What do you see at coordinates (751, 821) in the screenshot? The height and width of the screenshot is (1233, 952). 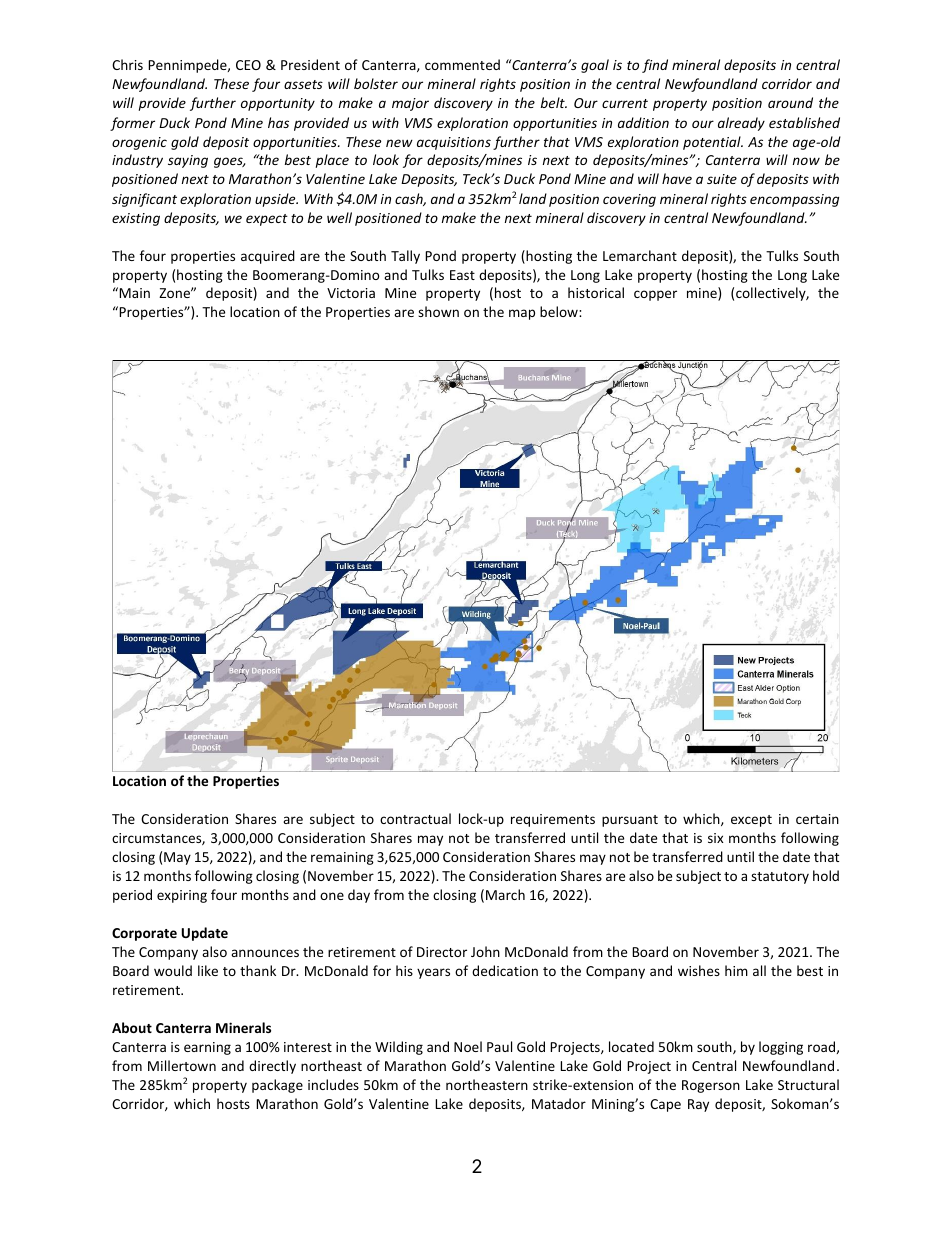 I see `except` at bounding box center [751, 821].
